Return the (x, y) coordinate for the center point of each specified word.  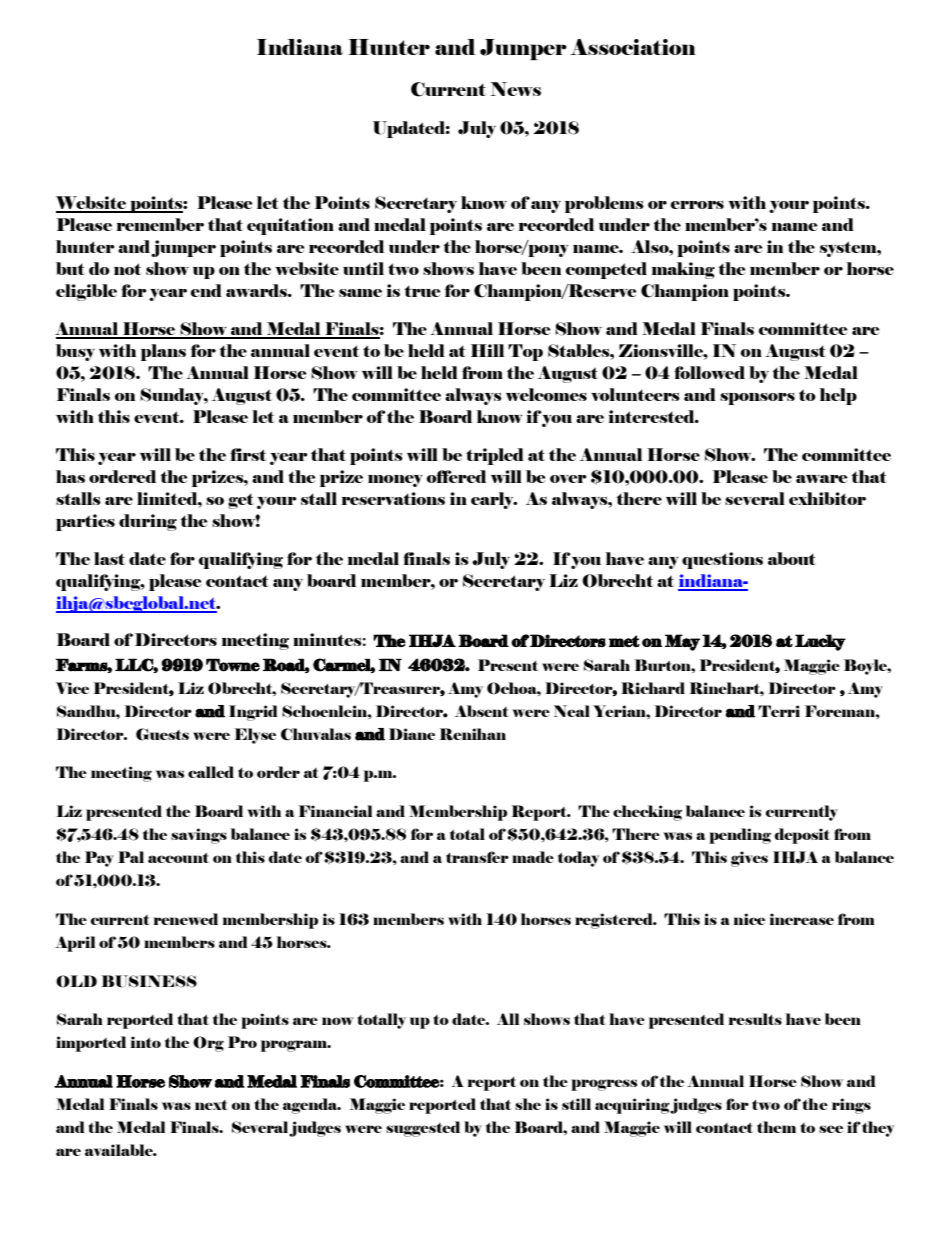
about (792, 558)
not (128, 269)
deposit (802, 836)
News (515, 89)
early (493, 500)
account (178, 858)
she (528, 1104)
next (211, 1105)
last (109, 558)
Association (633, 47)
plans (163, 352)
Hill (487, 350)
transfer (477, 857)
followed (709, 372)
